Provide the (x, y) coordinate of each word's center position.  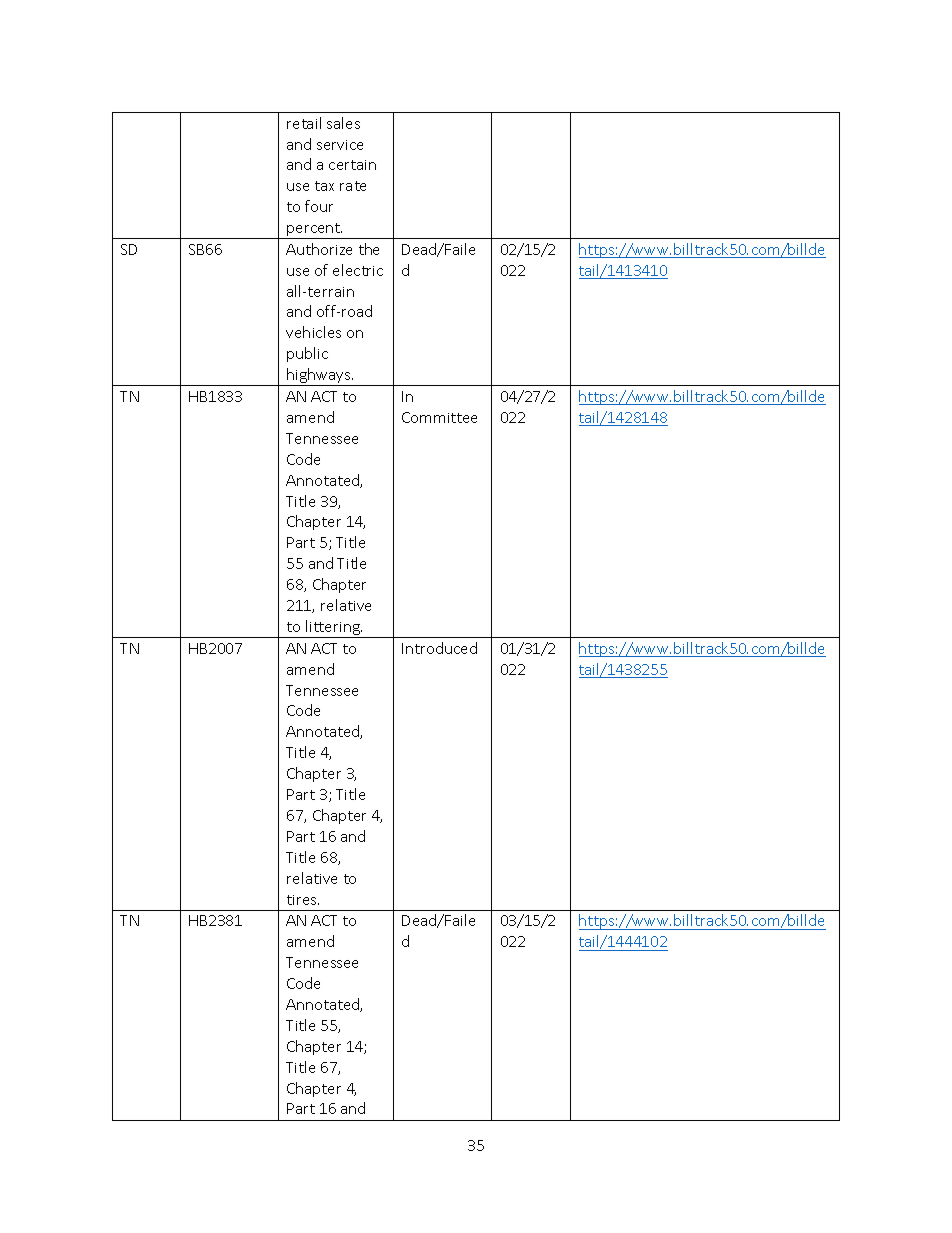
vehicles (313, 332)
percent (314, 231)
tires (303, 900)
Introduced (439, 648)
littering (333, 629)
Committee (439, 417)
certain (352, 165)
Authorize (319, 249)
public (307, 354)
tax (324, 186)
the (369, 249)
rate (353, 186)
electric (358, 270)
